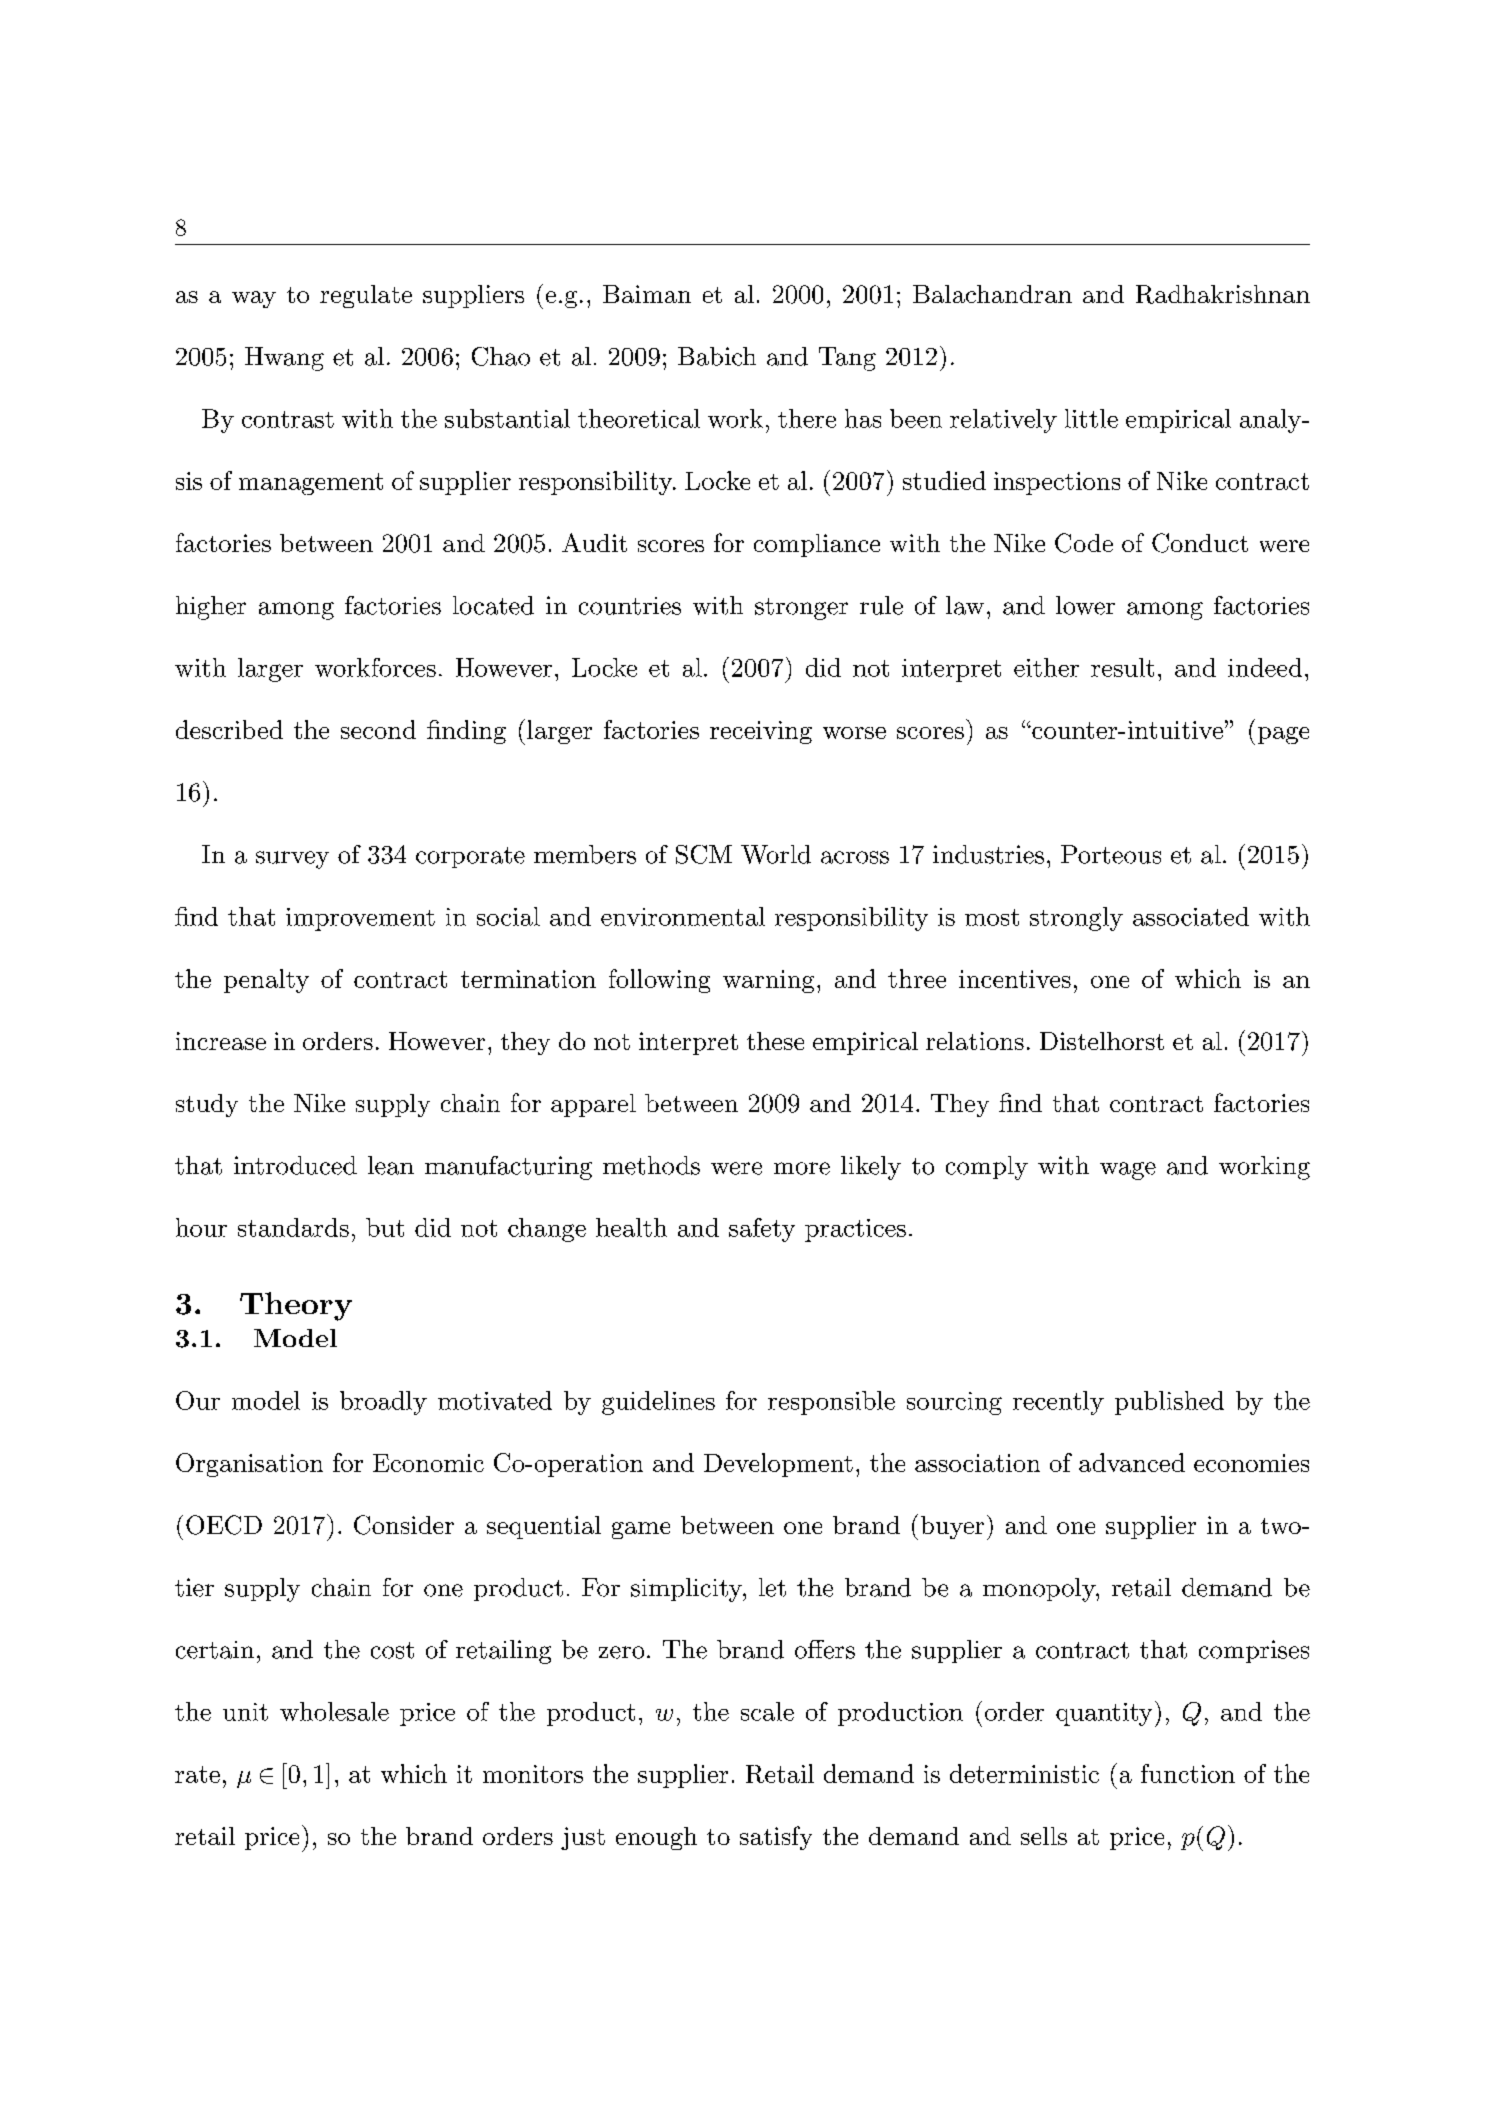 The height and width of the image is (2101, 1485). Describe the element at coordinates (1223, 294) in the image. I see `Radhakrishnan` at that location.
